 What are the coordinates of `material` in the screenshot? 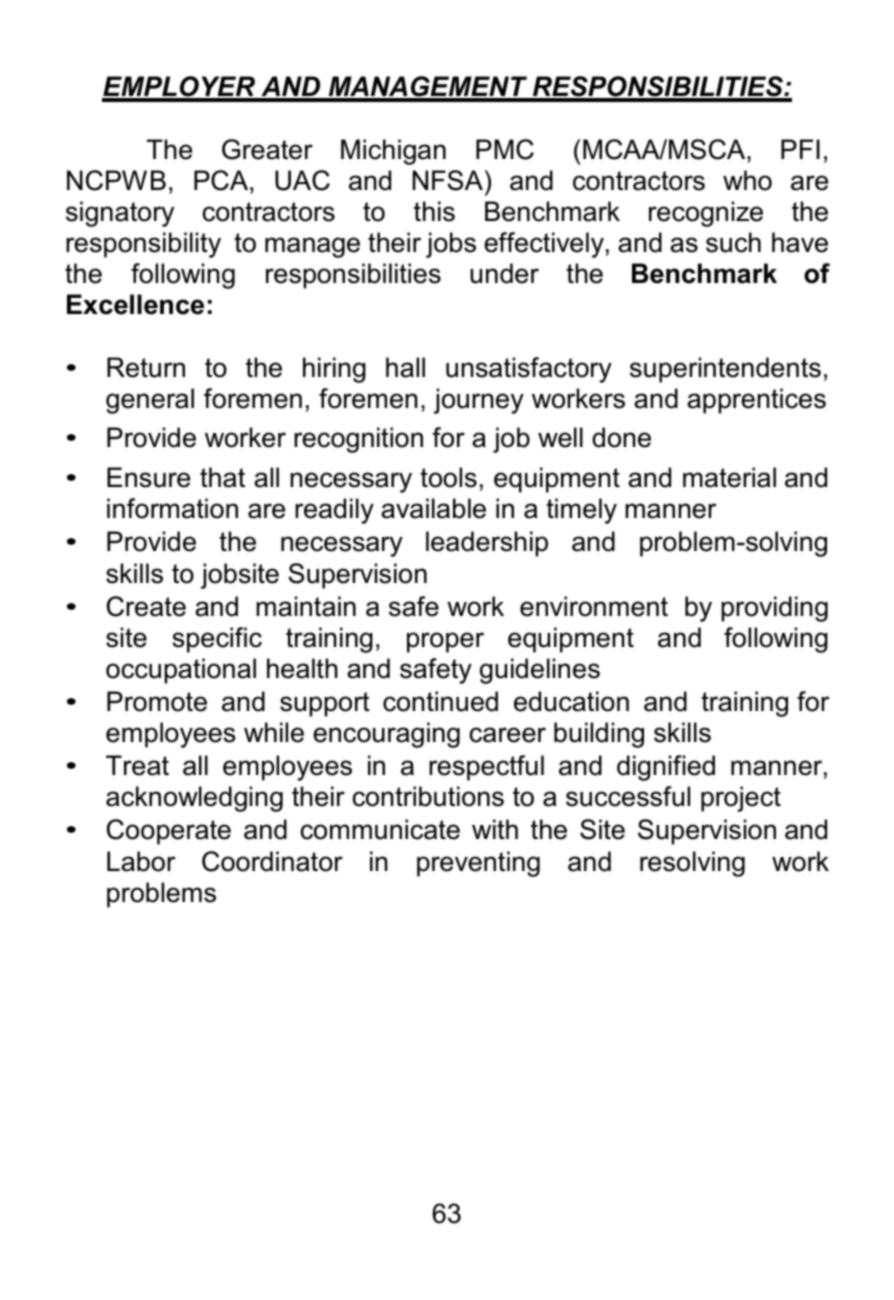 It's located at (729, 477).
